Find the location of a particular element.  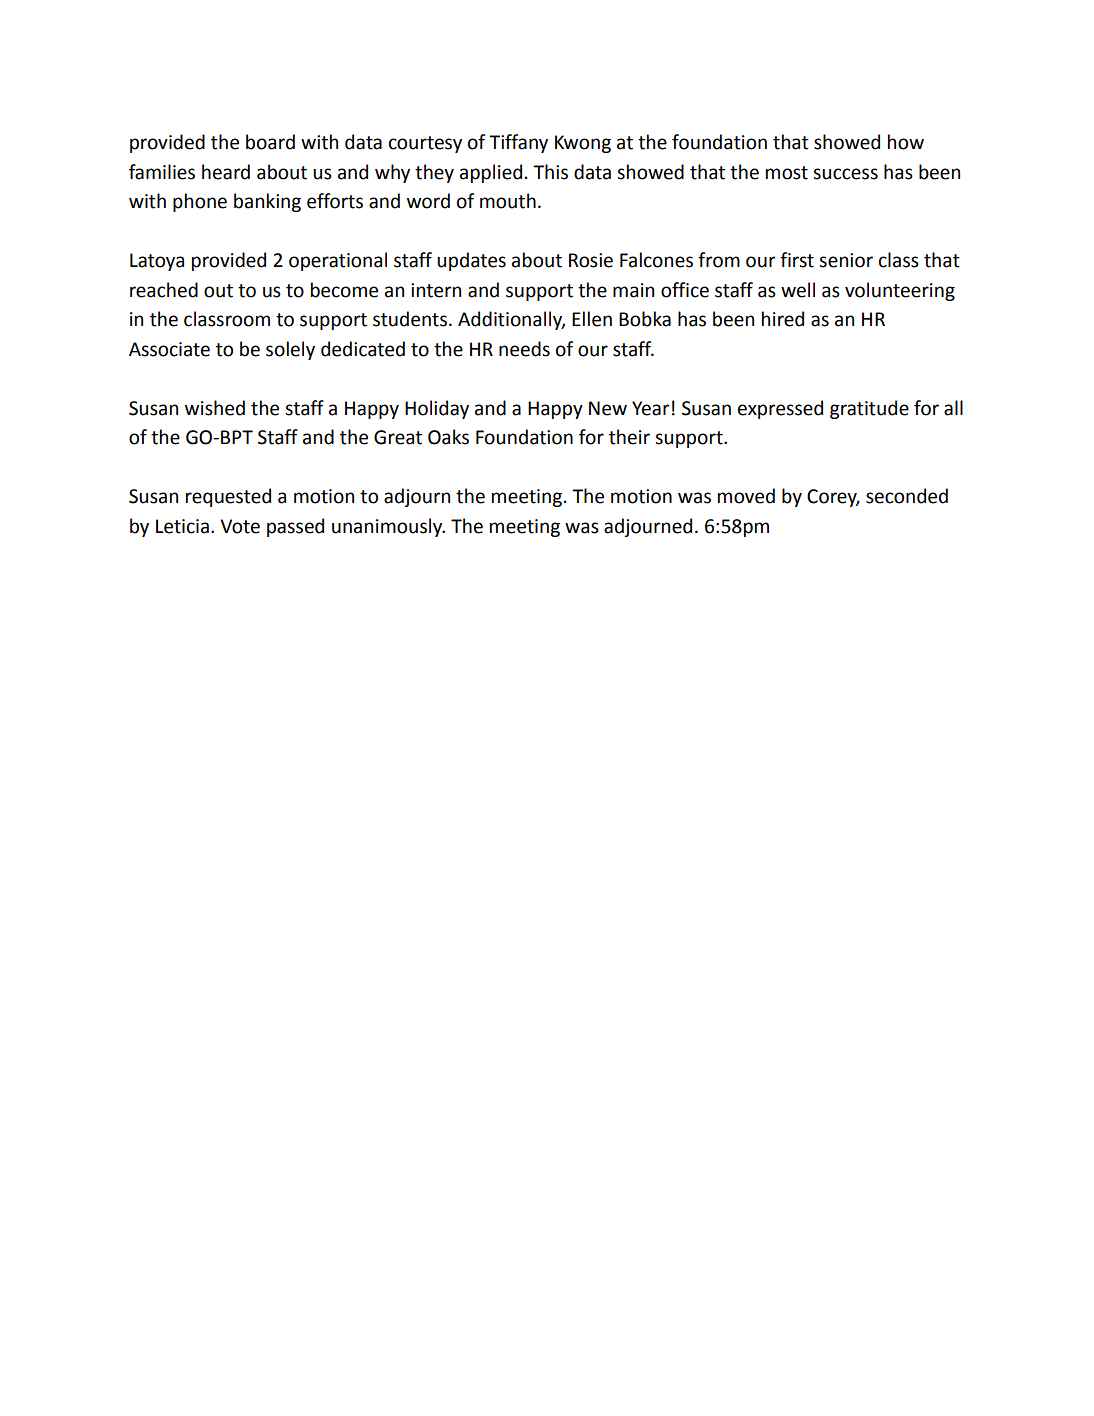

board is located at coordinates (270, 142).
